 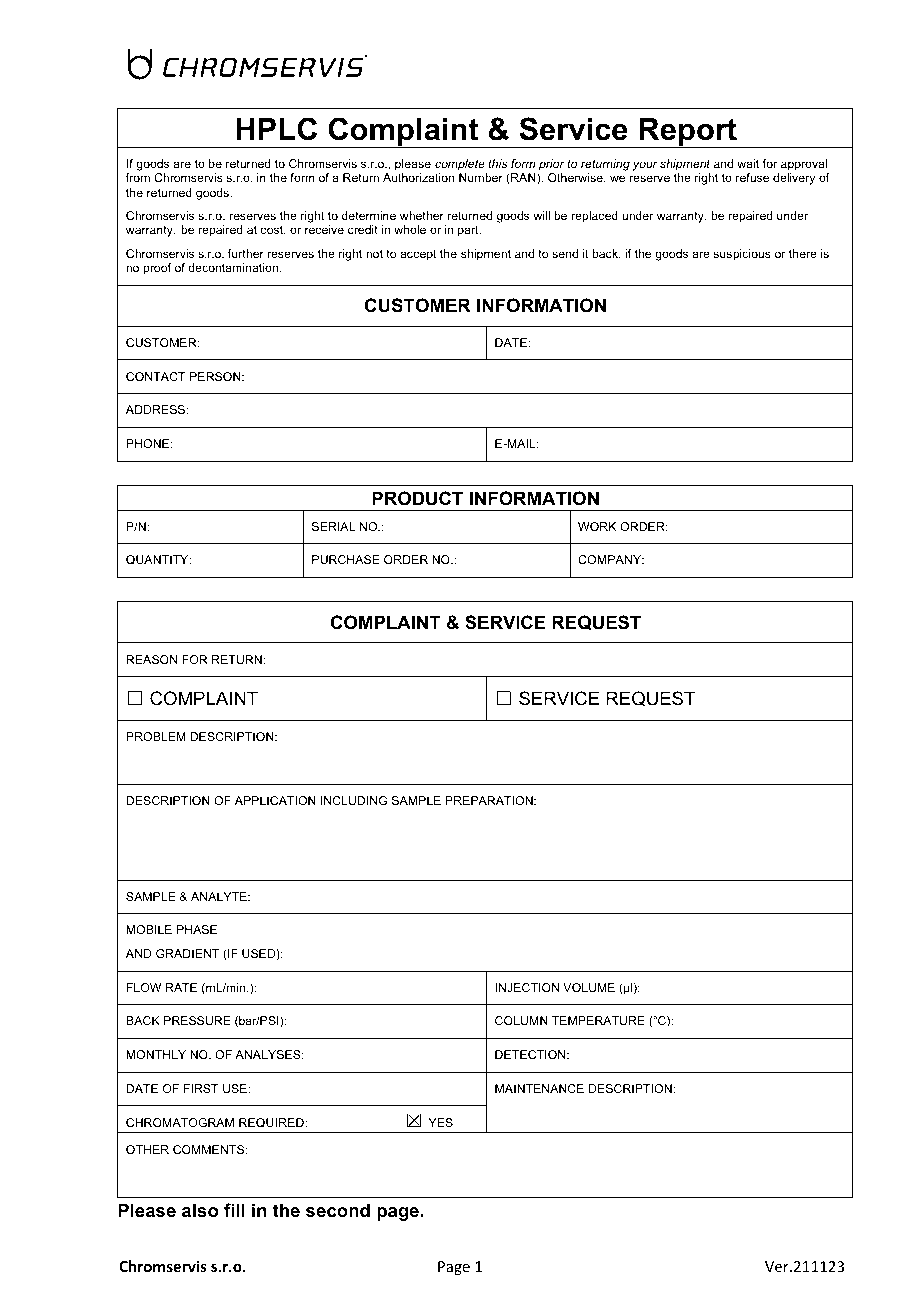 I want to click on SERIAL, so click(x=333, y=526).
